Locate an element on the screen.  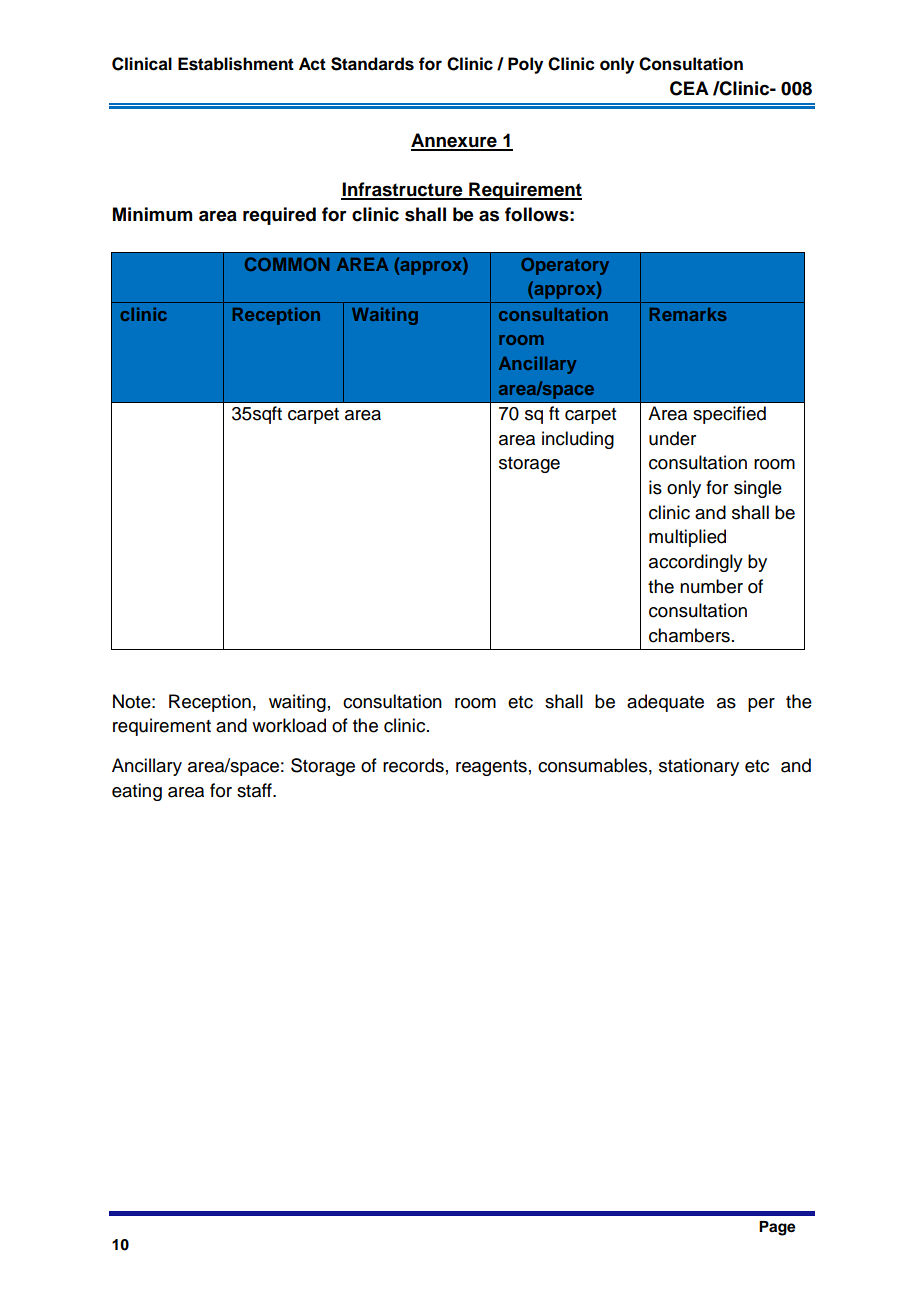
COMMON is located at coordinates (287, 264).
